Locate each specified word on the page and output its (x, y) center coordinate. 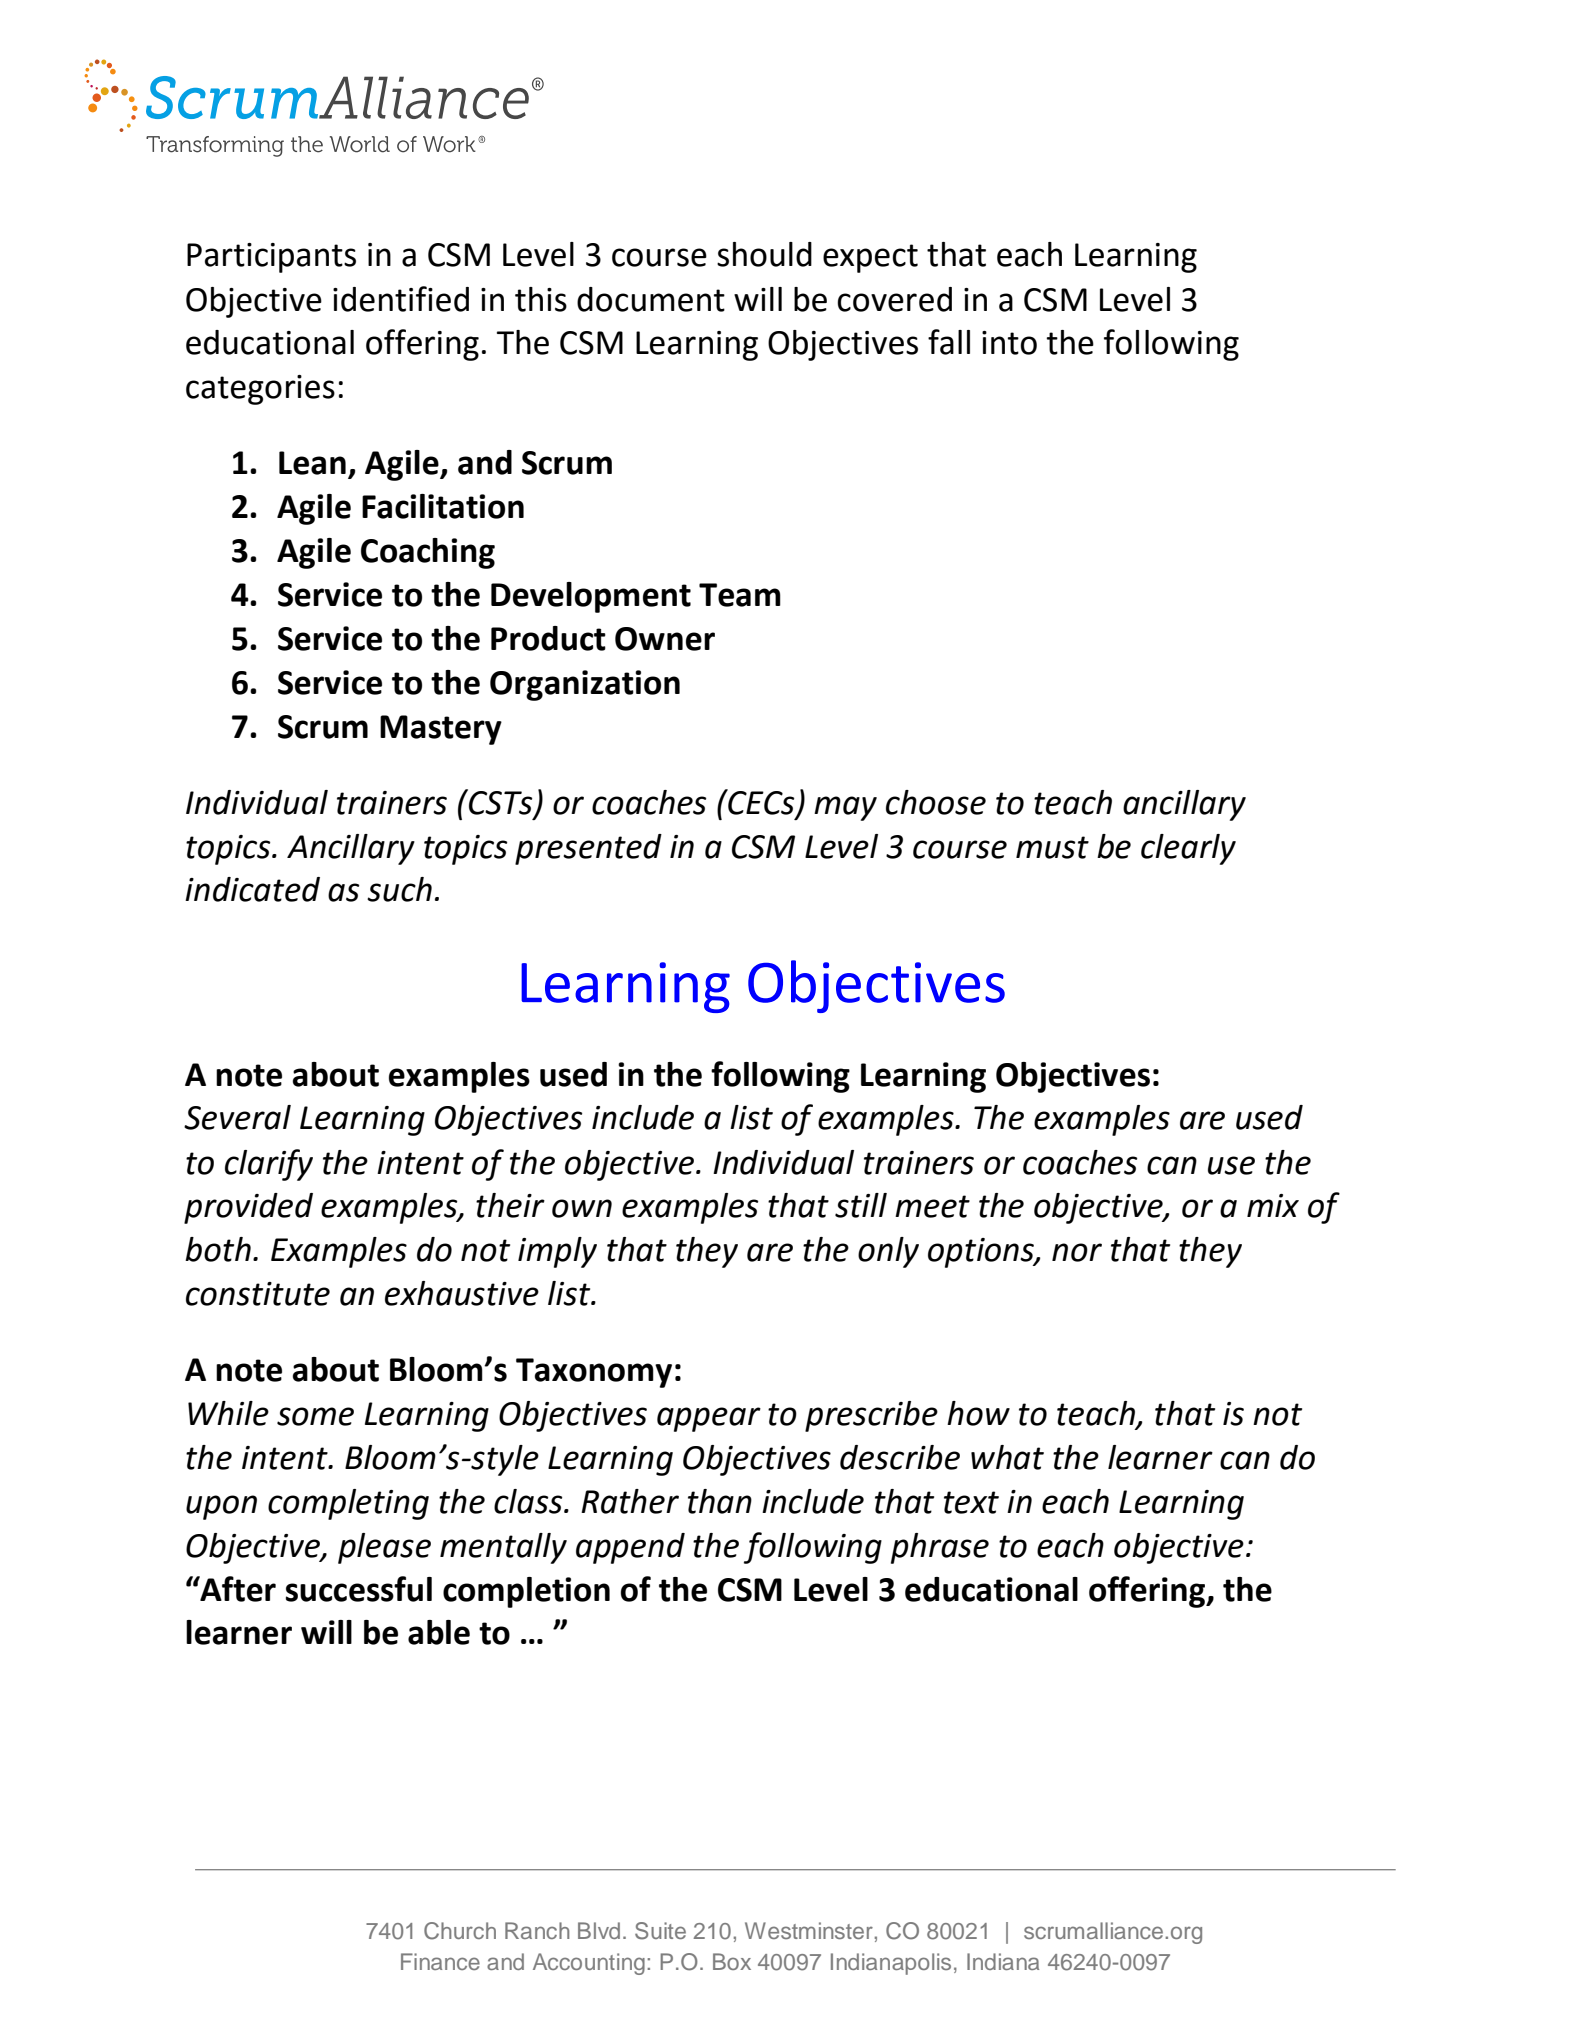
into (1009, 343)
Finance (440, 1961)
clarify (269, 1165)
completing (348, 1504)
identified (401, 299)
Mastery (441, 730)
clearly (1188, 849)
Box (732, 1961)
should (764, 254)
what (1007, 1457)
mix (1273, 1205)
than (720, 1501)
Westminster (809, 1930)
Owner (665, 639)
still (861, 1205)
